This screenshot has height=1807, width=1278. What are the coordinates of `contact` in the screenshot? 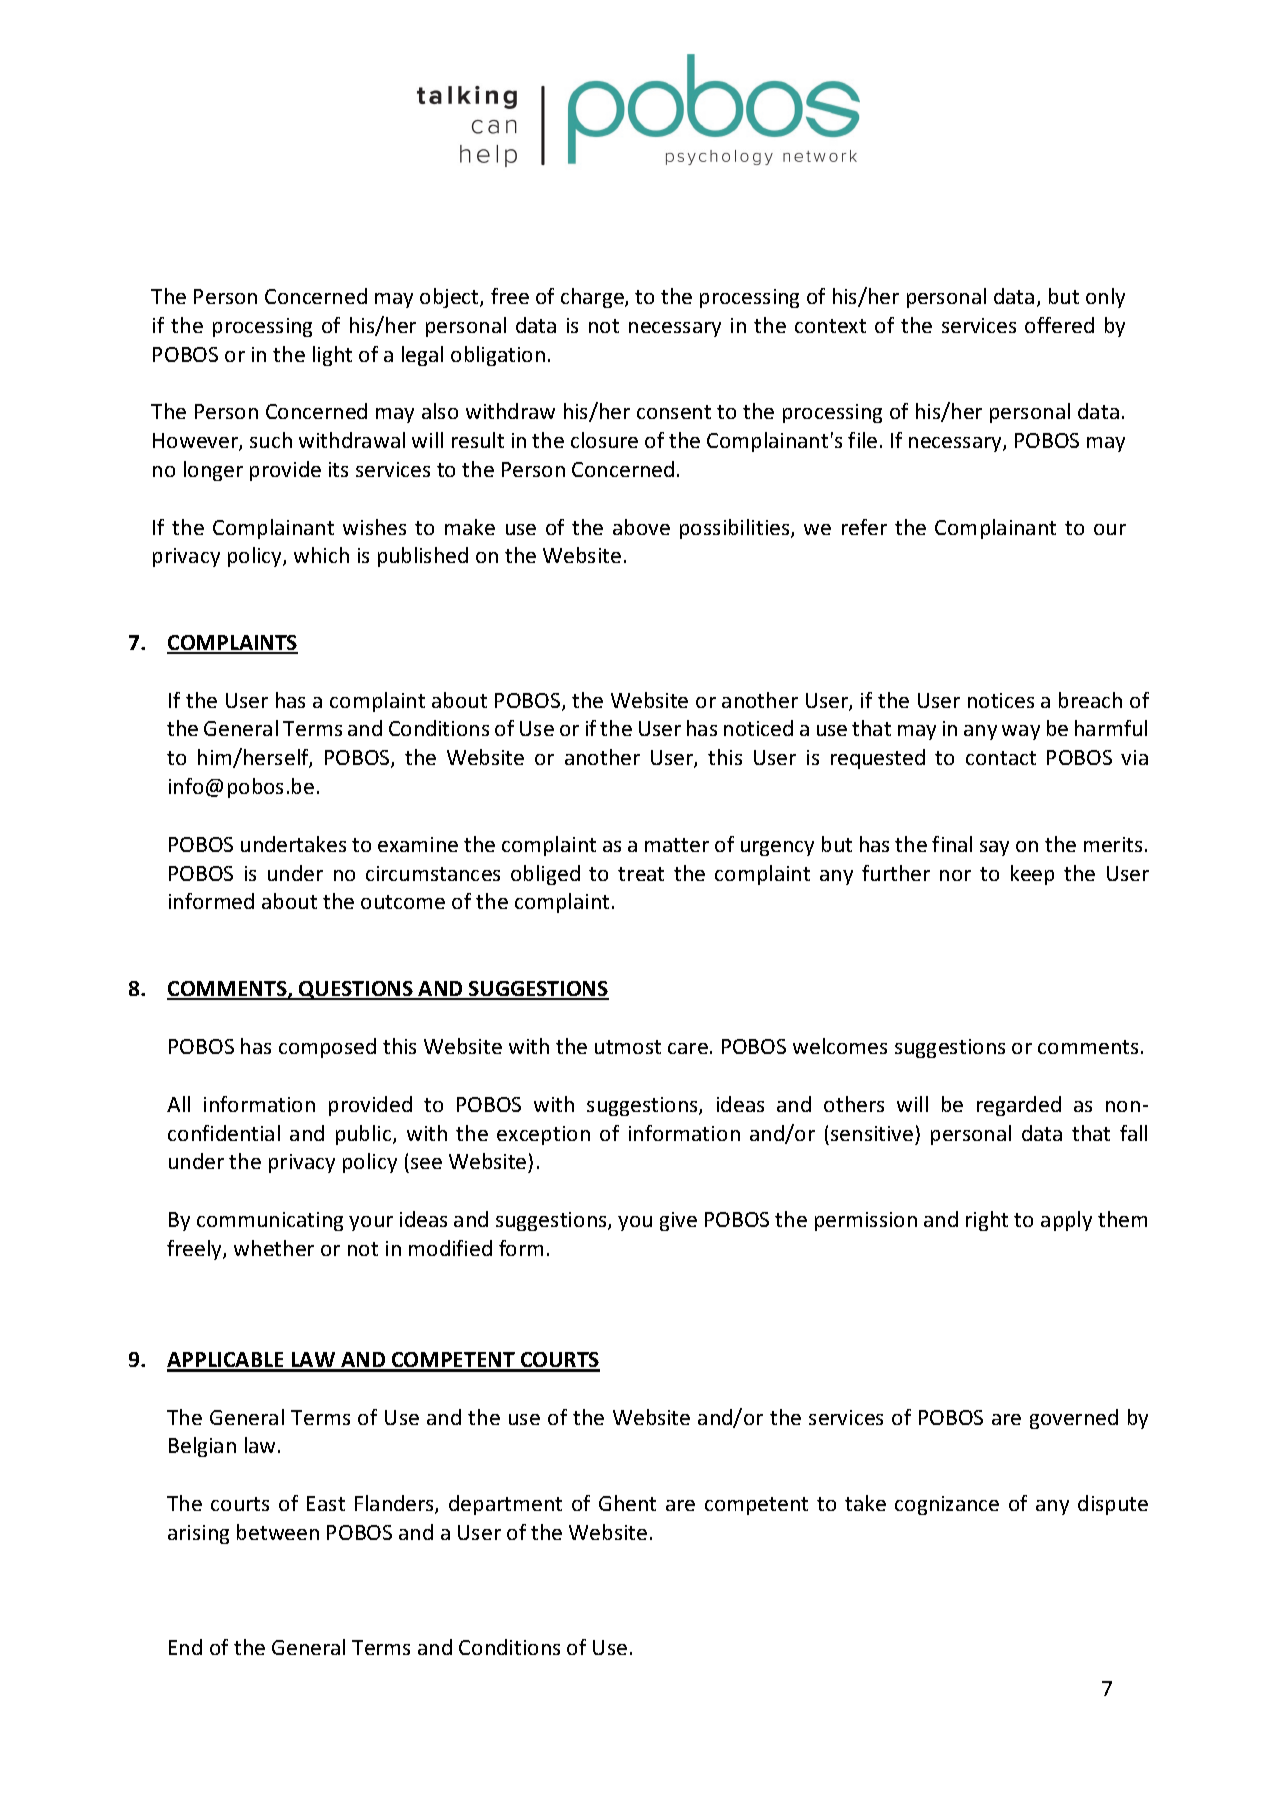 It's located at (1001, 758).
